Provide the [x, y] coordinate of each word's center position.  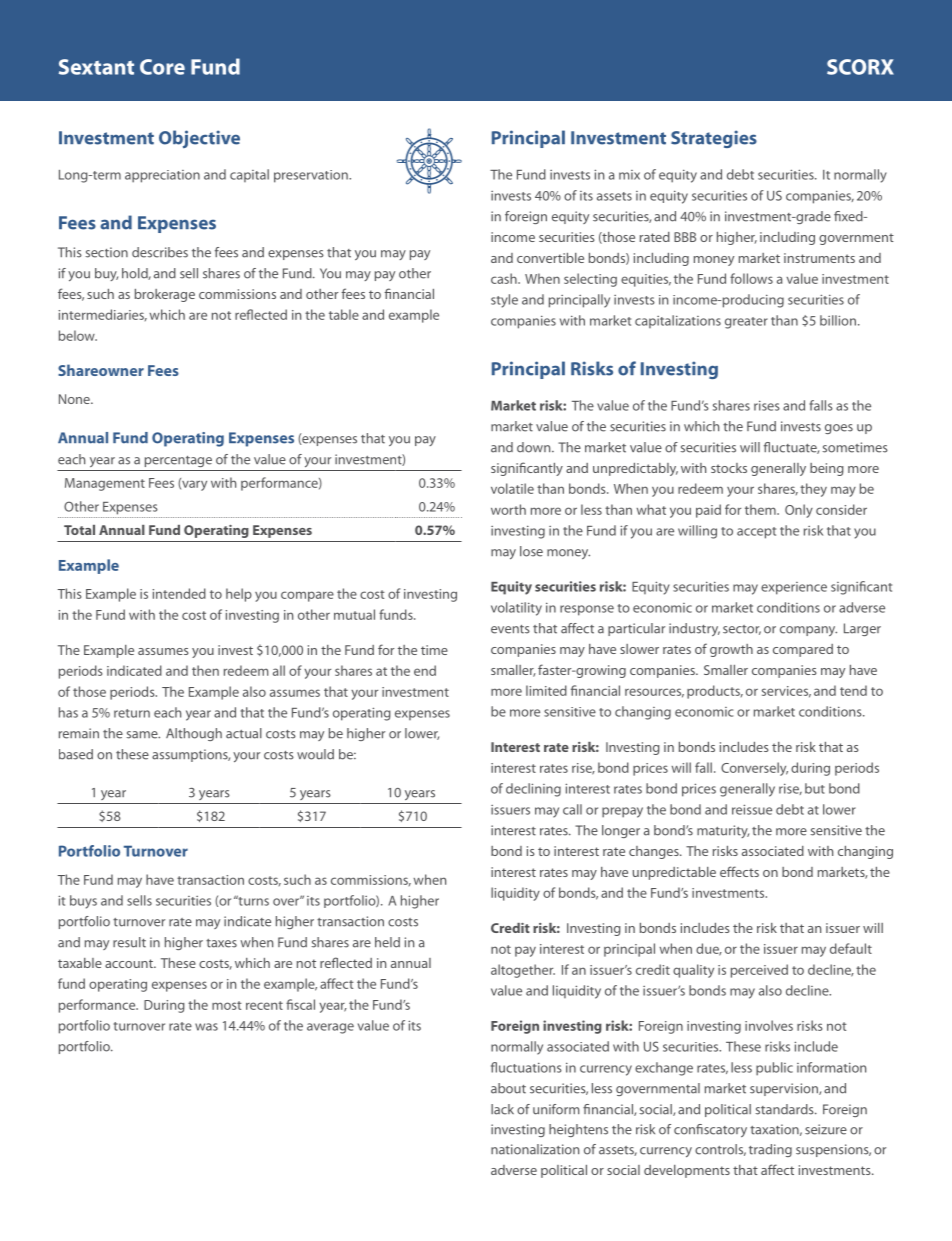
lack [502, 1109]
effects [739, 871]
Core [162, 67]
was [206, 1027]
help [239, 595]
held [387, 942]
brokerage [165, 295]
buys [83, 902]
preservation [312, 176]
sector [742, 630]
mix [629, 175]
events [510, 629]
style [504, 301]
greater [746, 323]
